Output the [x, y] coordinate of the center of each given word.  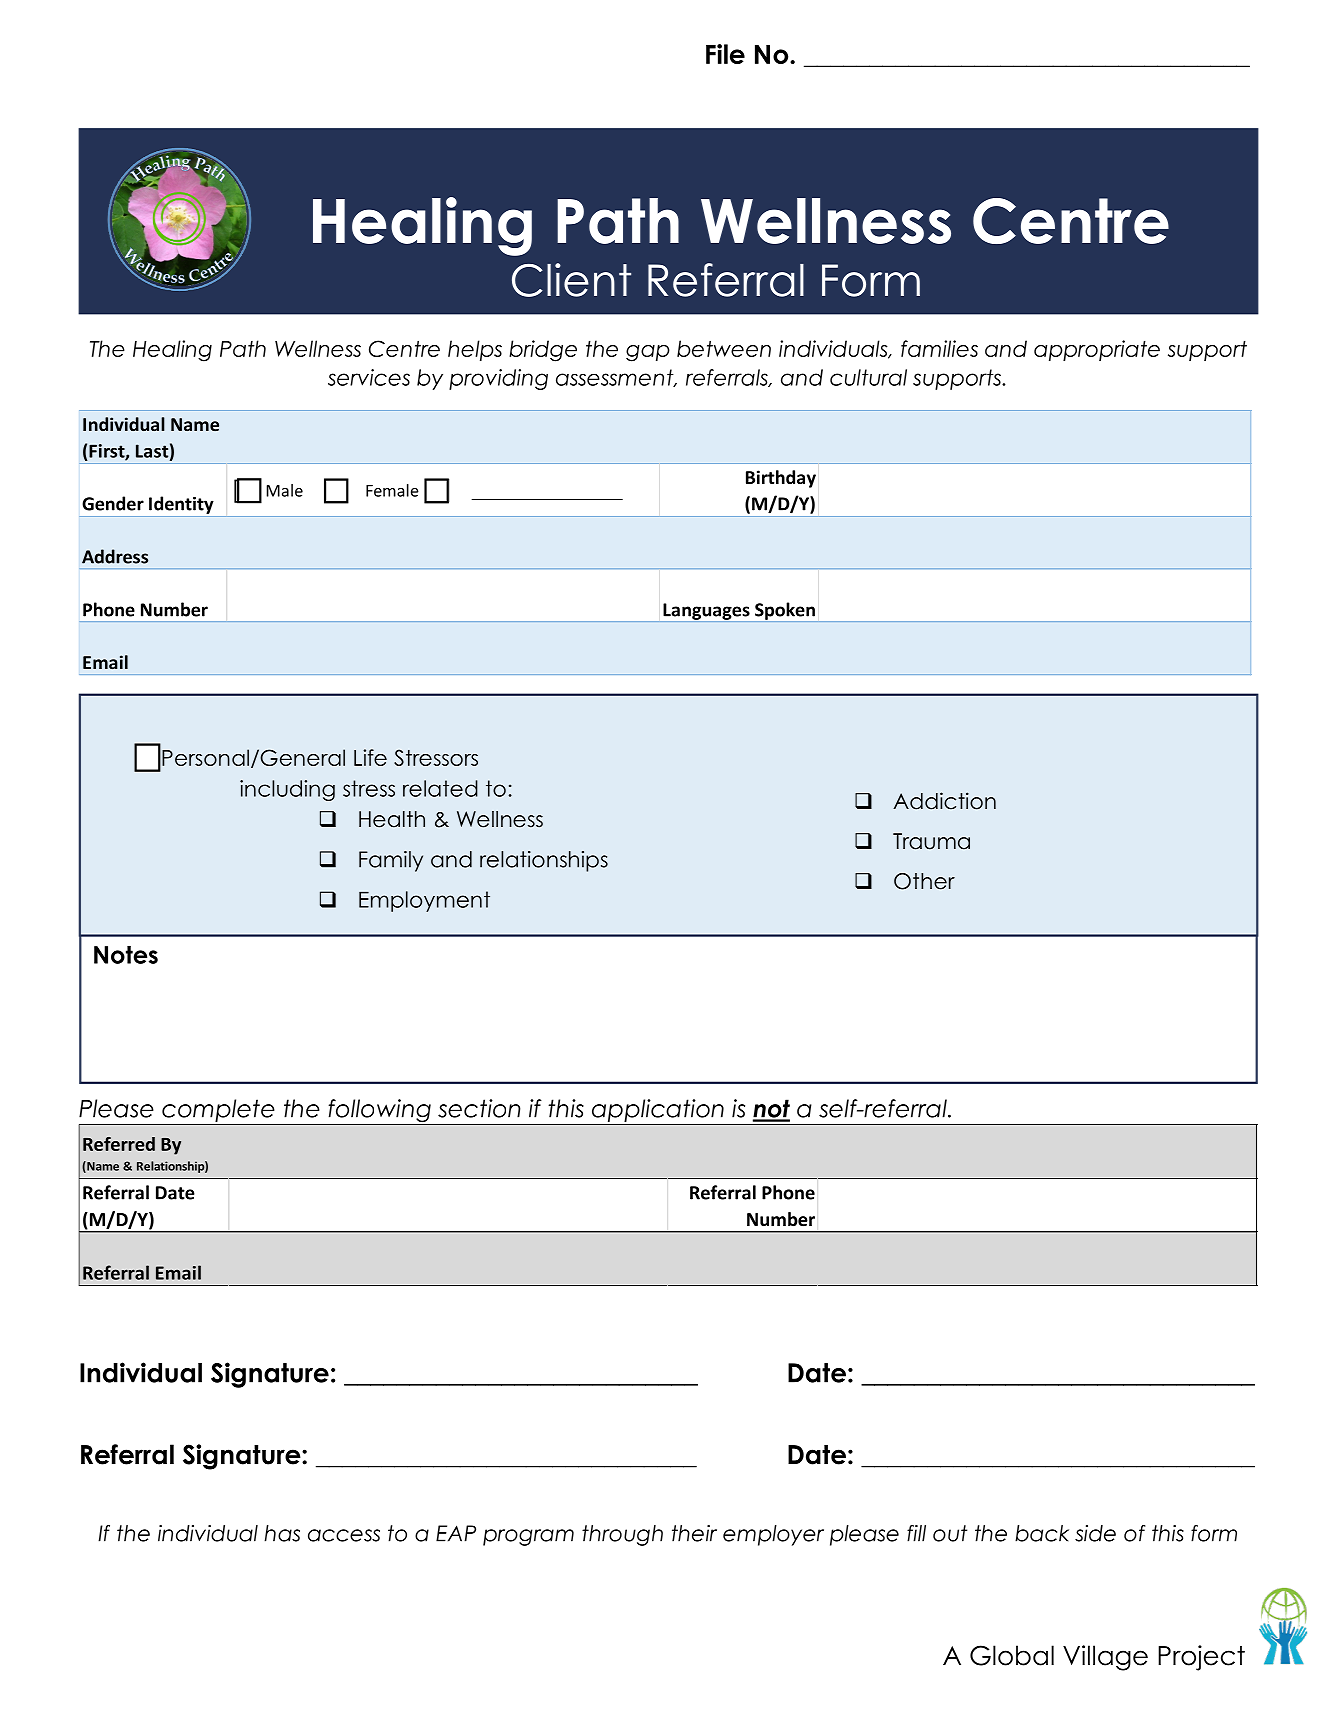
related [440, 788]
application [658, 1110]
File [725, 54]
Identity [181, 505]
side [1095, 1533]
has [282, 1533]
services [369, 377]
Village [1105, 1658]
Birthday [781, 479]
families [939, 348]
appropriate [1097, 350]
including [287, 790]
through [622, 1535]
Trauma [931, 841]
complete [218, 1110]
